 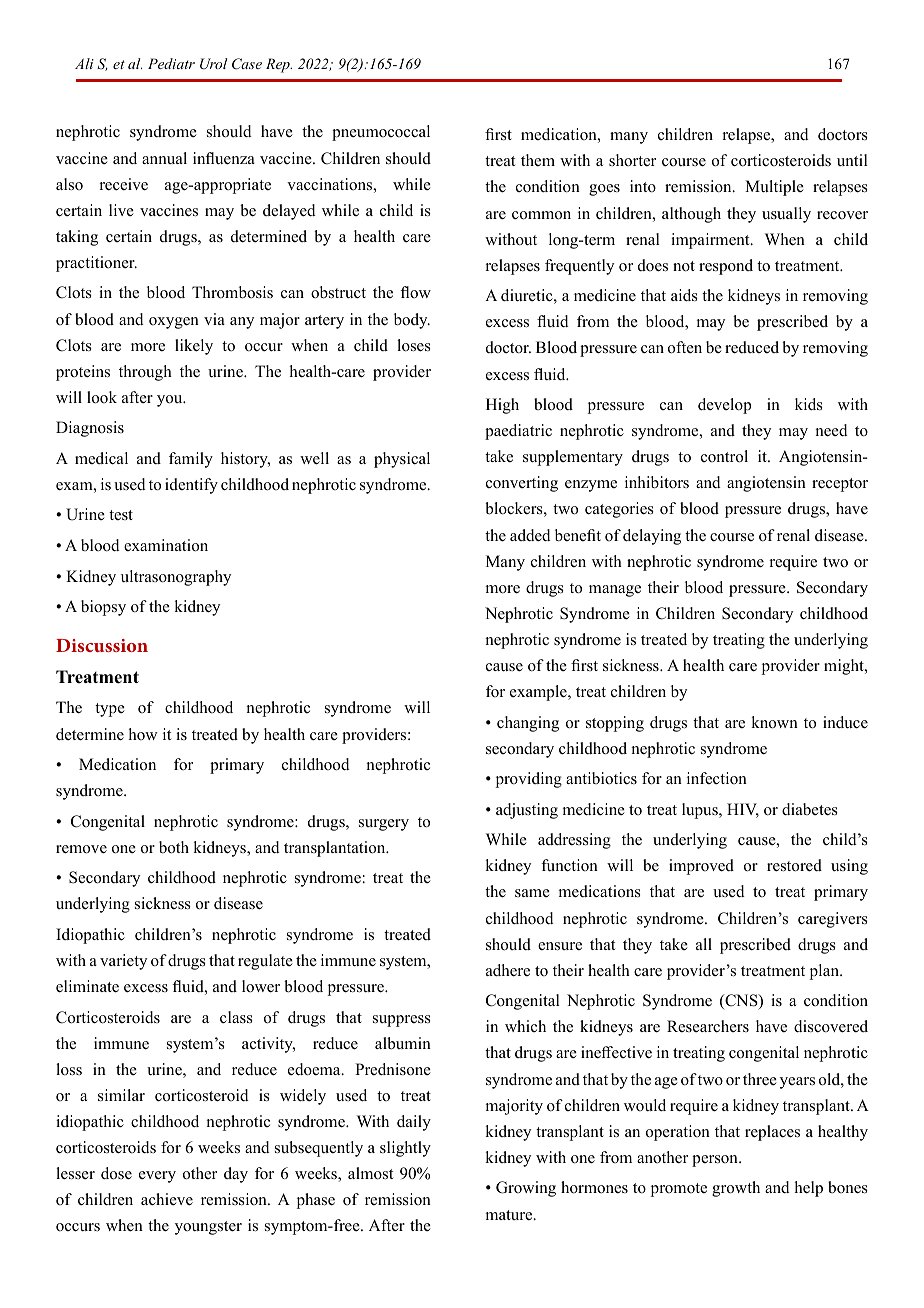 What do you see at coordinates (102, 645) in the screenshot?
I see `Discussion` at bounding box center [102, 645].
